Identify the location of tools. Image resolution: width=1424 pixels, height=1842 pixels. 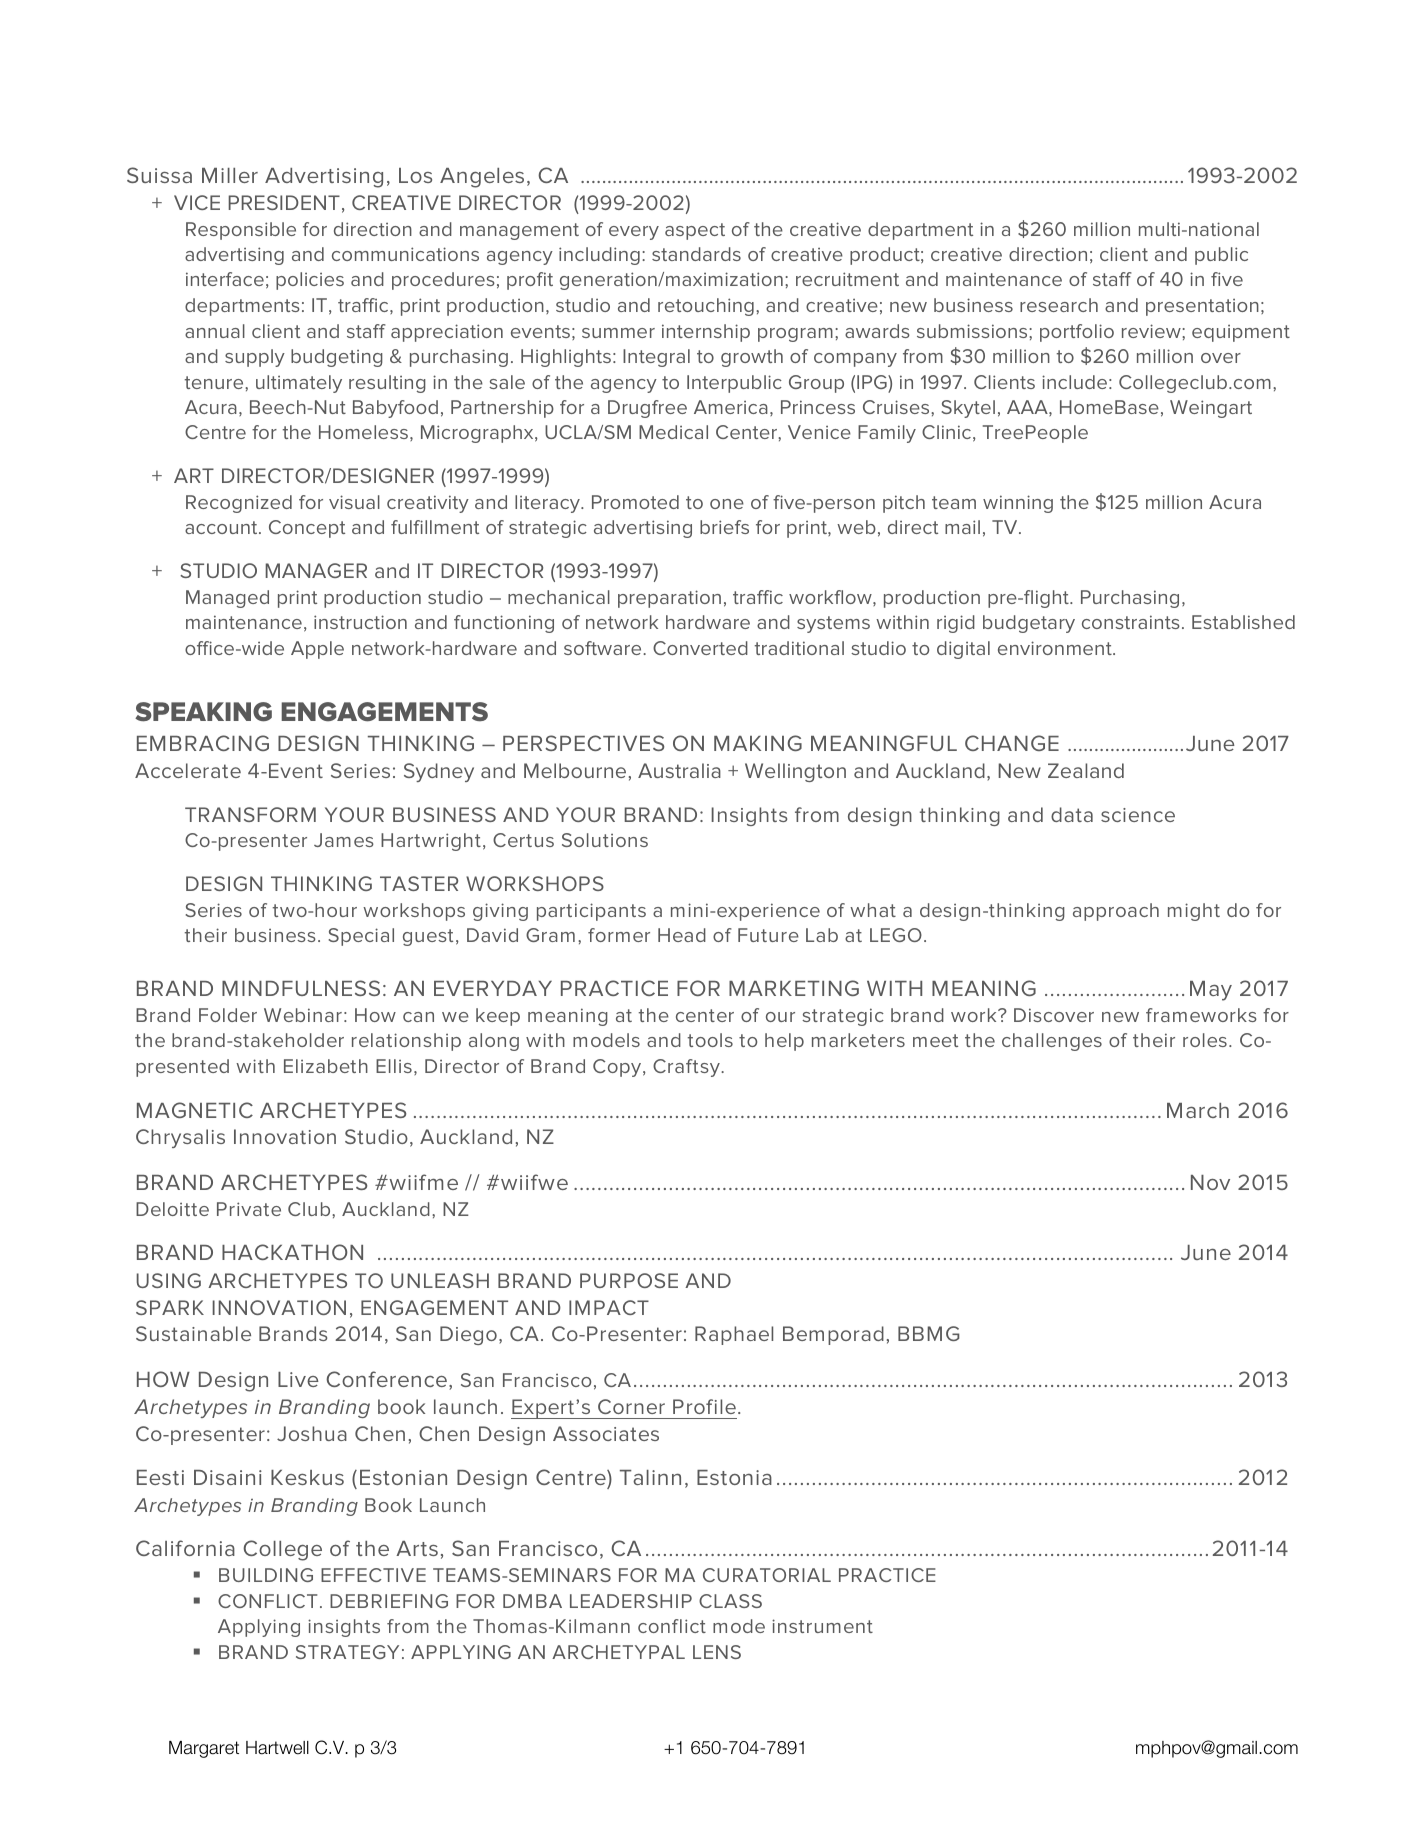
(710, 1040).
